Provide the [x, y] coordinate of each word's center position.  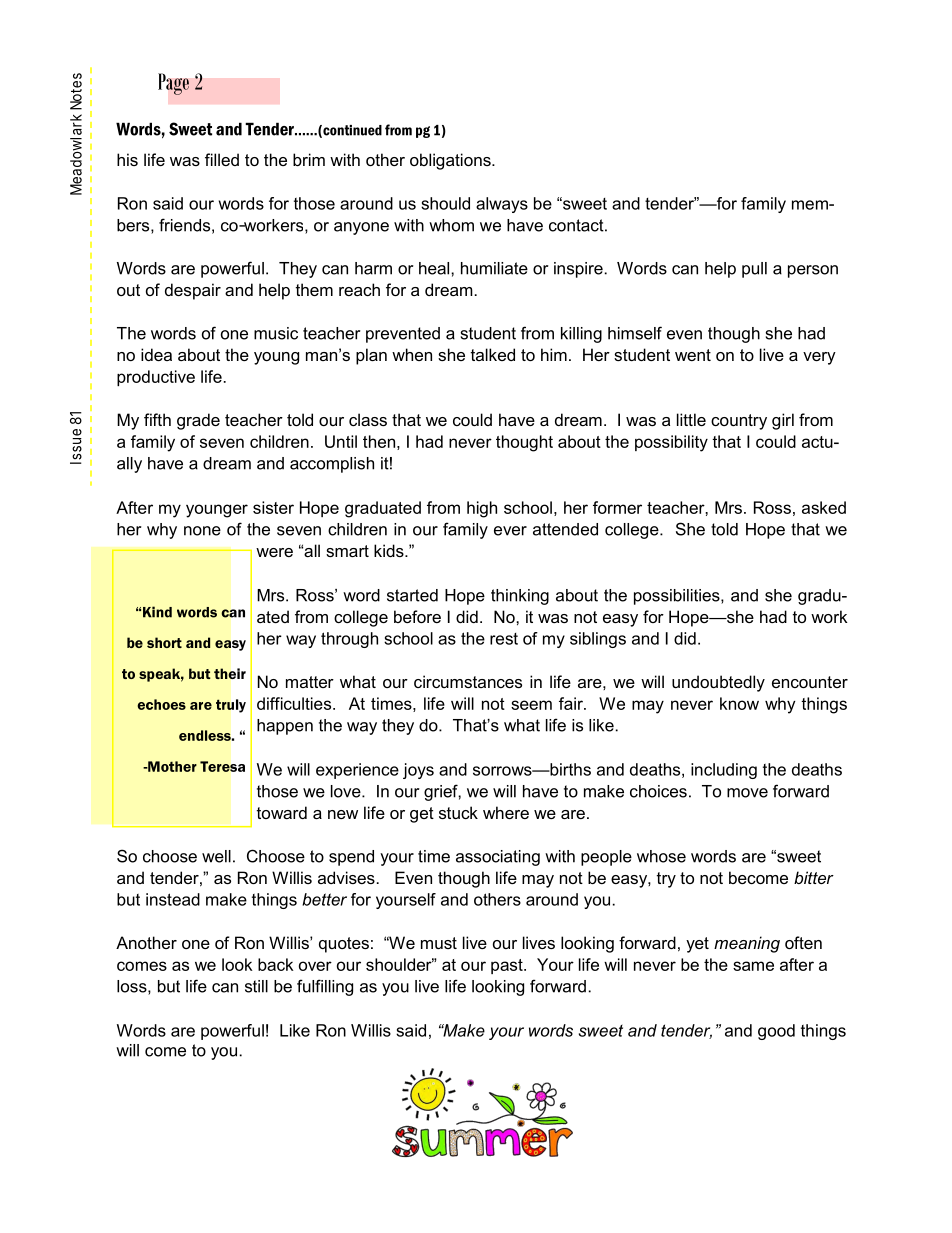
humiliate [494, 268]
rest [504, 639]
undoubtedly [718, 683]
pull [754, 270]
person [813, 271]
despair [193, 291]
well [216, 856]
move [747, 793]
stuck [458, 812]
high [482, 509]
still [256, 986]
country [739, 422]
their [230, 673]
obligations [451, 161]
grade [198, 421]
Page [173, 84]
